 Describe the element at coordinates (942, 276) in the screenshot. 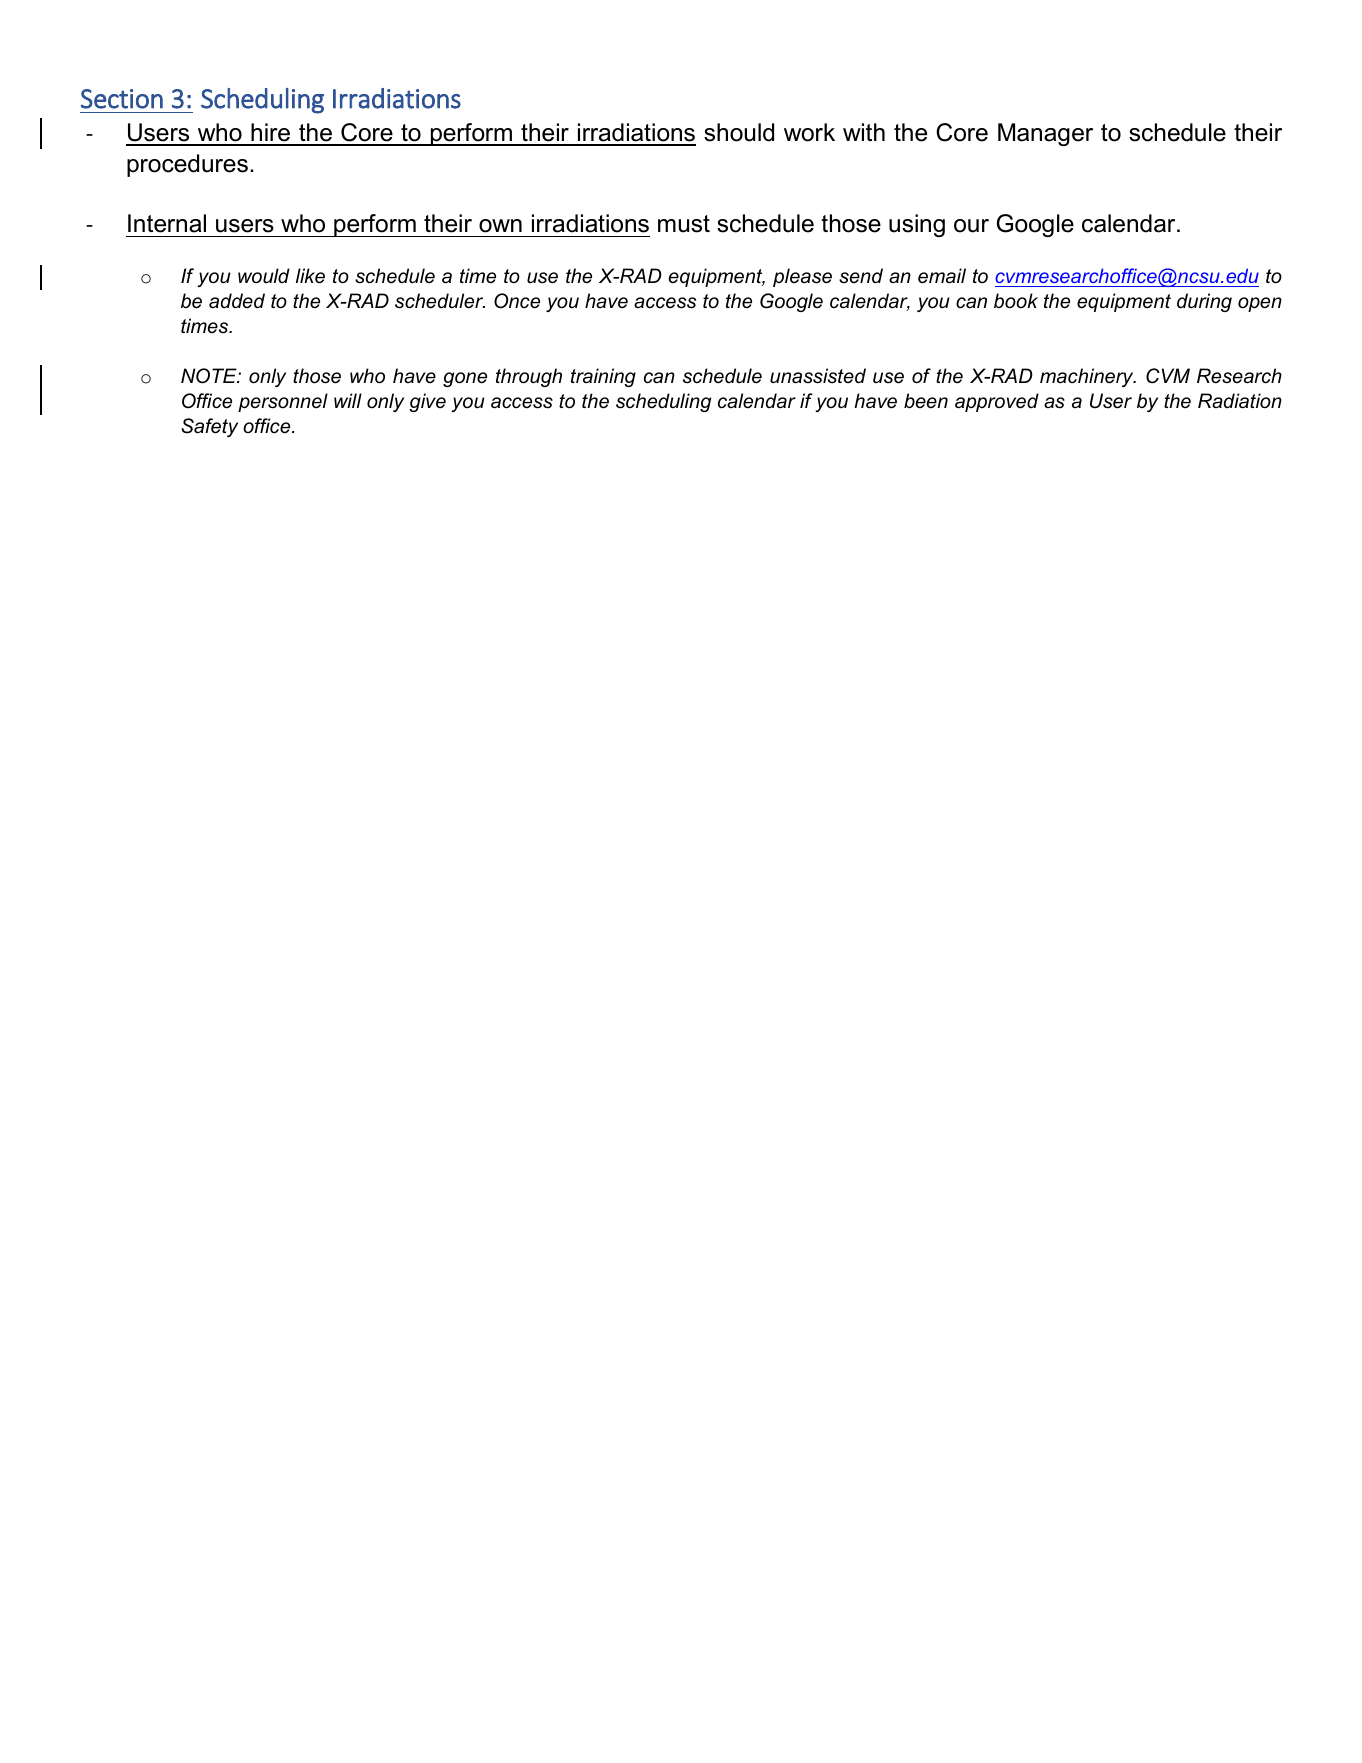

I see `email` at that location.
